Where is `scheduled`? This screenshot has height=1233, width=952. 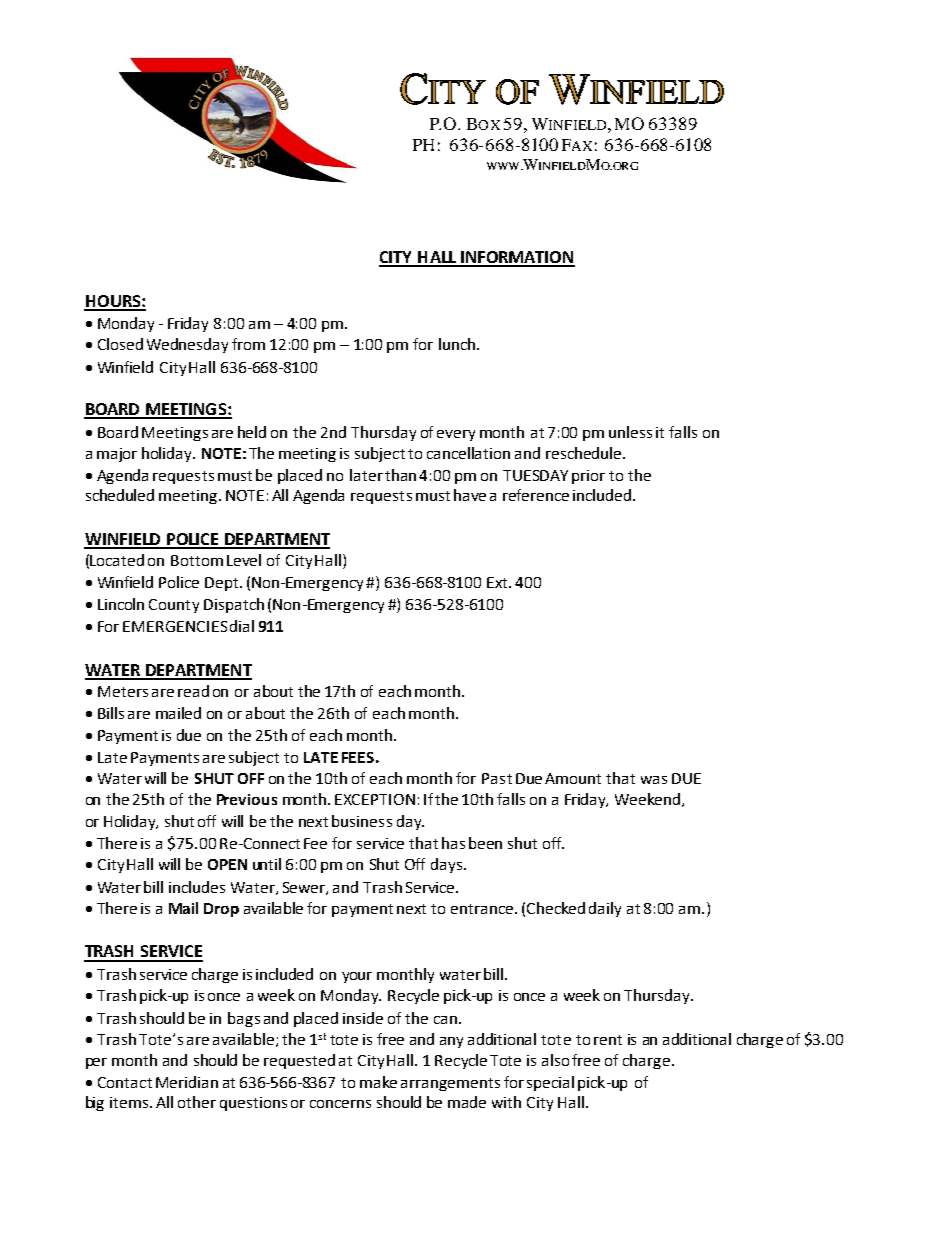 scheduled is located at coordinates (120, 495).
